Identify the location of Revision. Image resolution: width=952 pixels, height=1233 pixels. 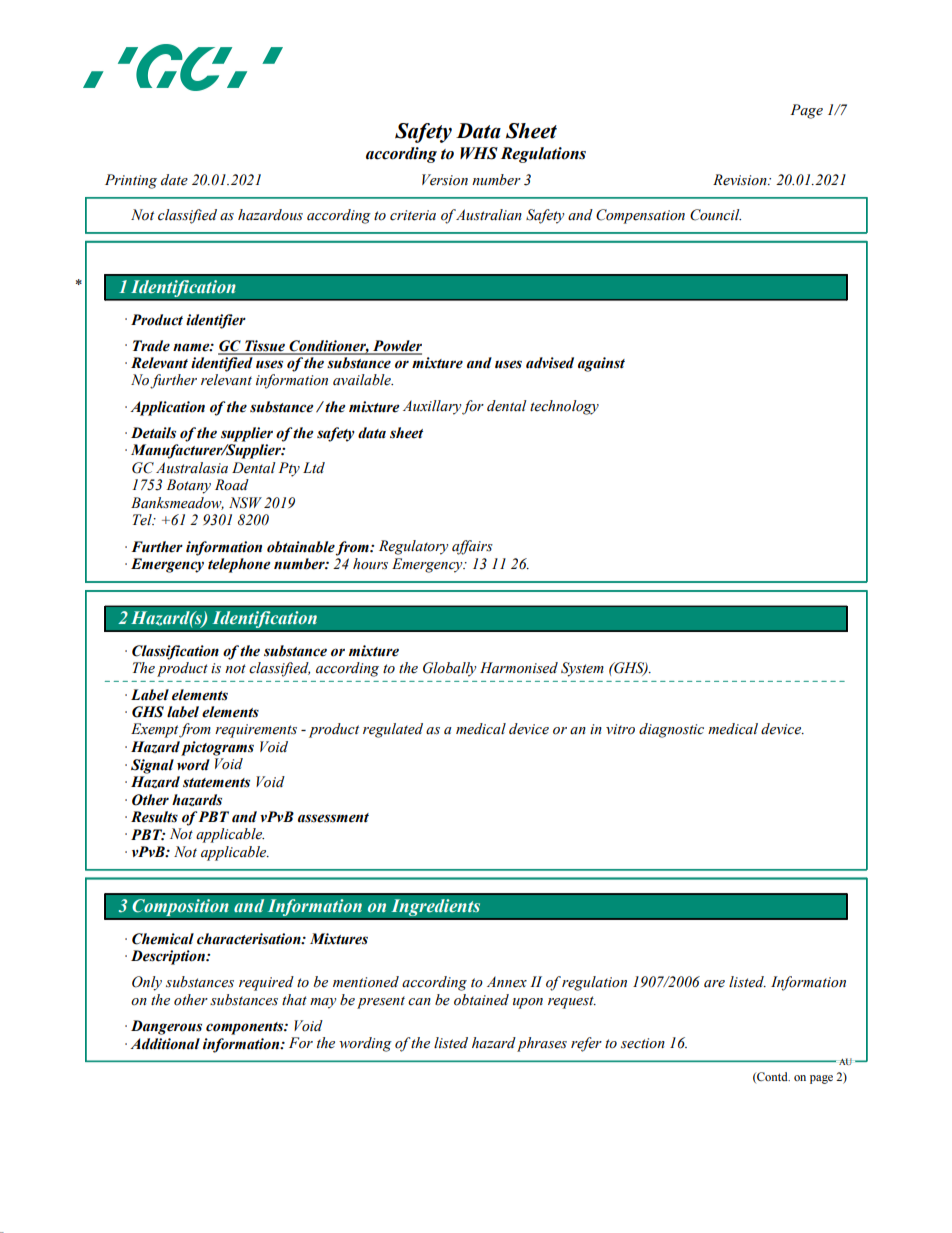
(741, 180).
